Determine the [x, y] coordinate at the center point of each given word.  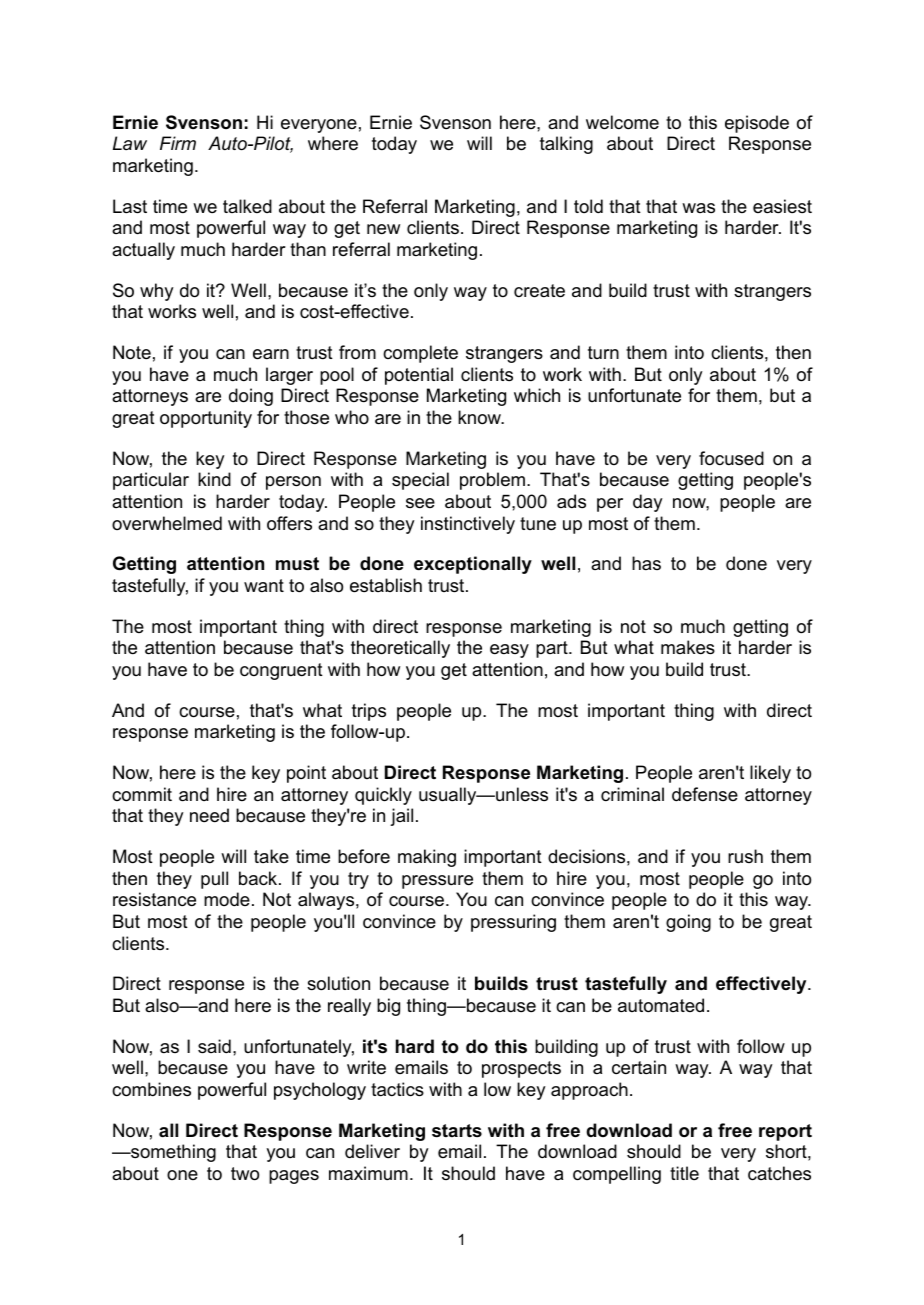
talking [566, 145]
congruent [281, 671]
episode [757, 124]
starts [457, 1131]
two [245, 1174]
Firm [178, 143]
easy [509, 651]
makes [688, 647]
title [684, 1173]
